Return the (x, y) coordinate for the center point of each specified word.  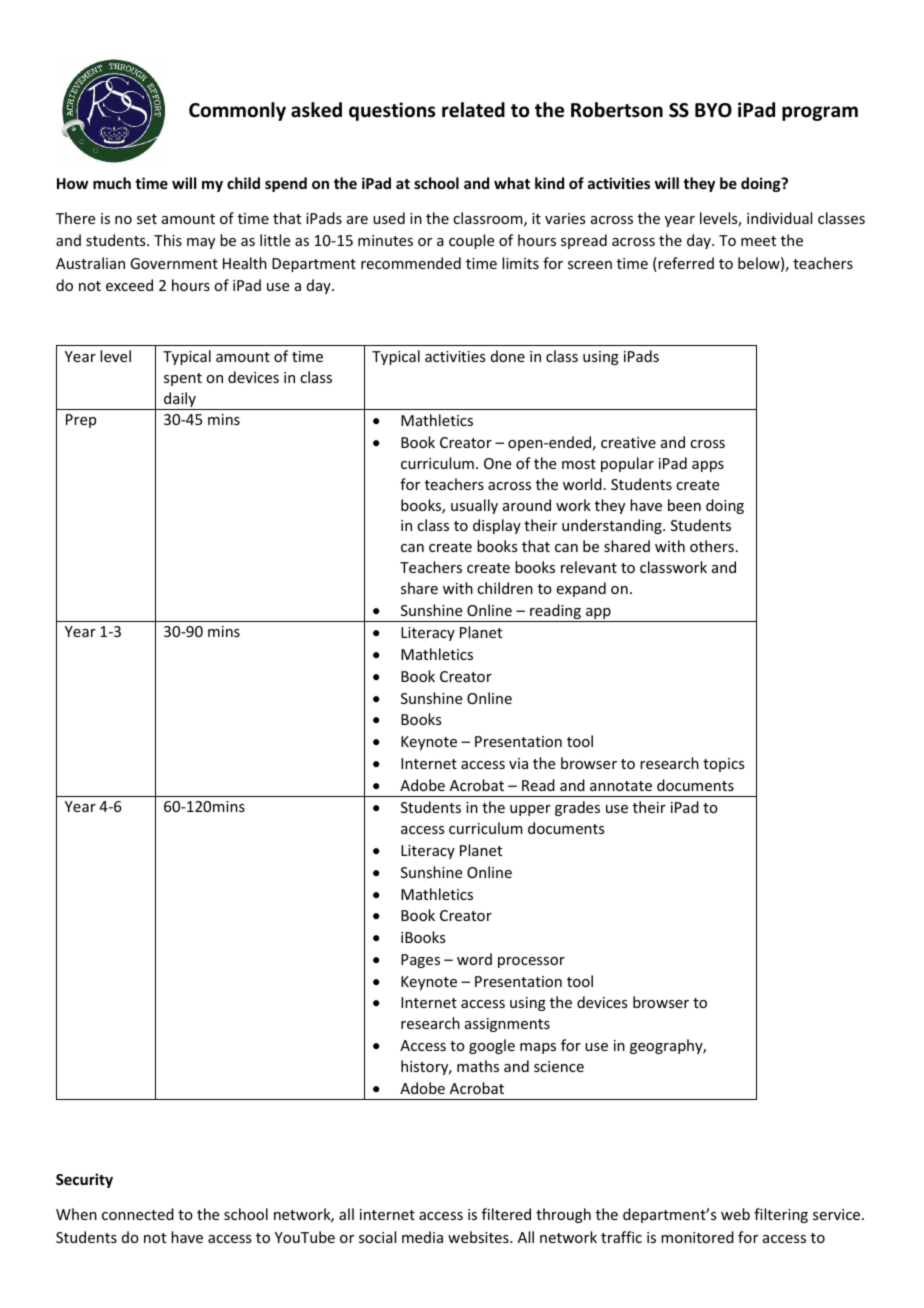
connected (138, 1214)
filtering (781, 1215)
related (473, 110)
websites (479, 1237)
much (112, 183)
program (820, 113)
